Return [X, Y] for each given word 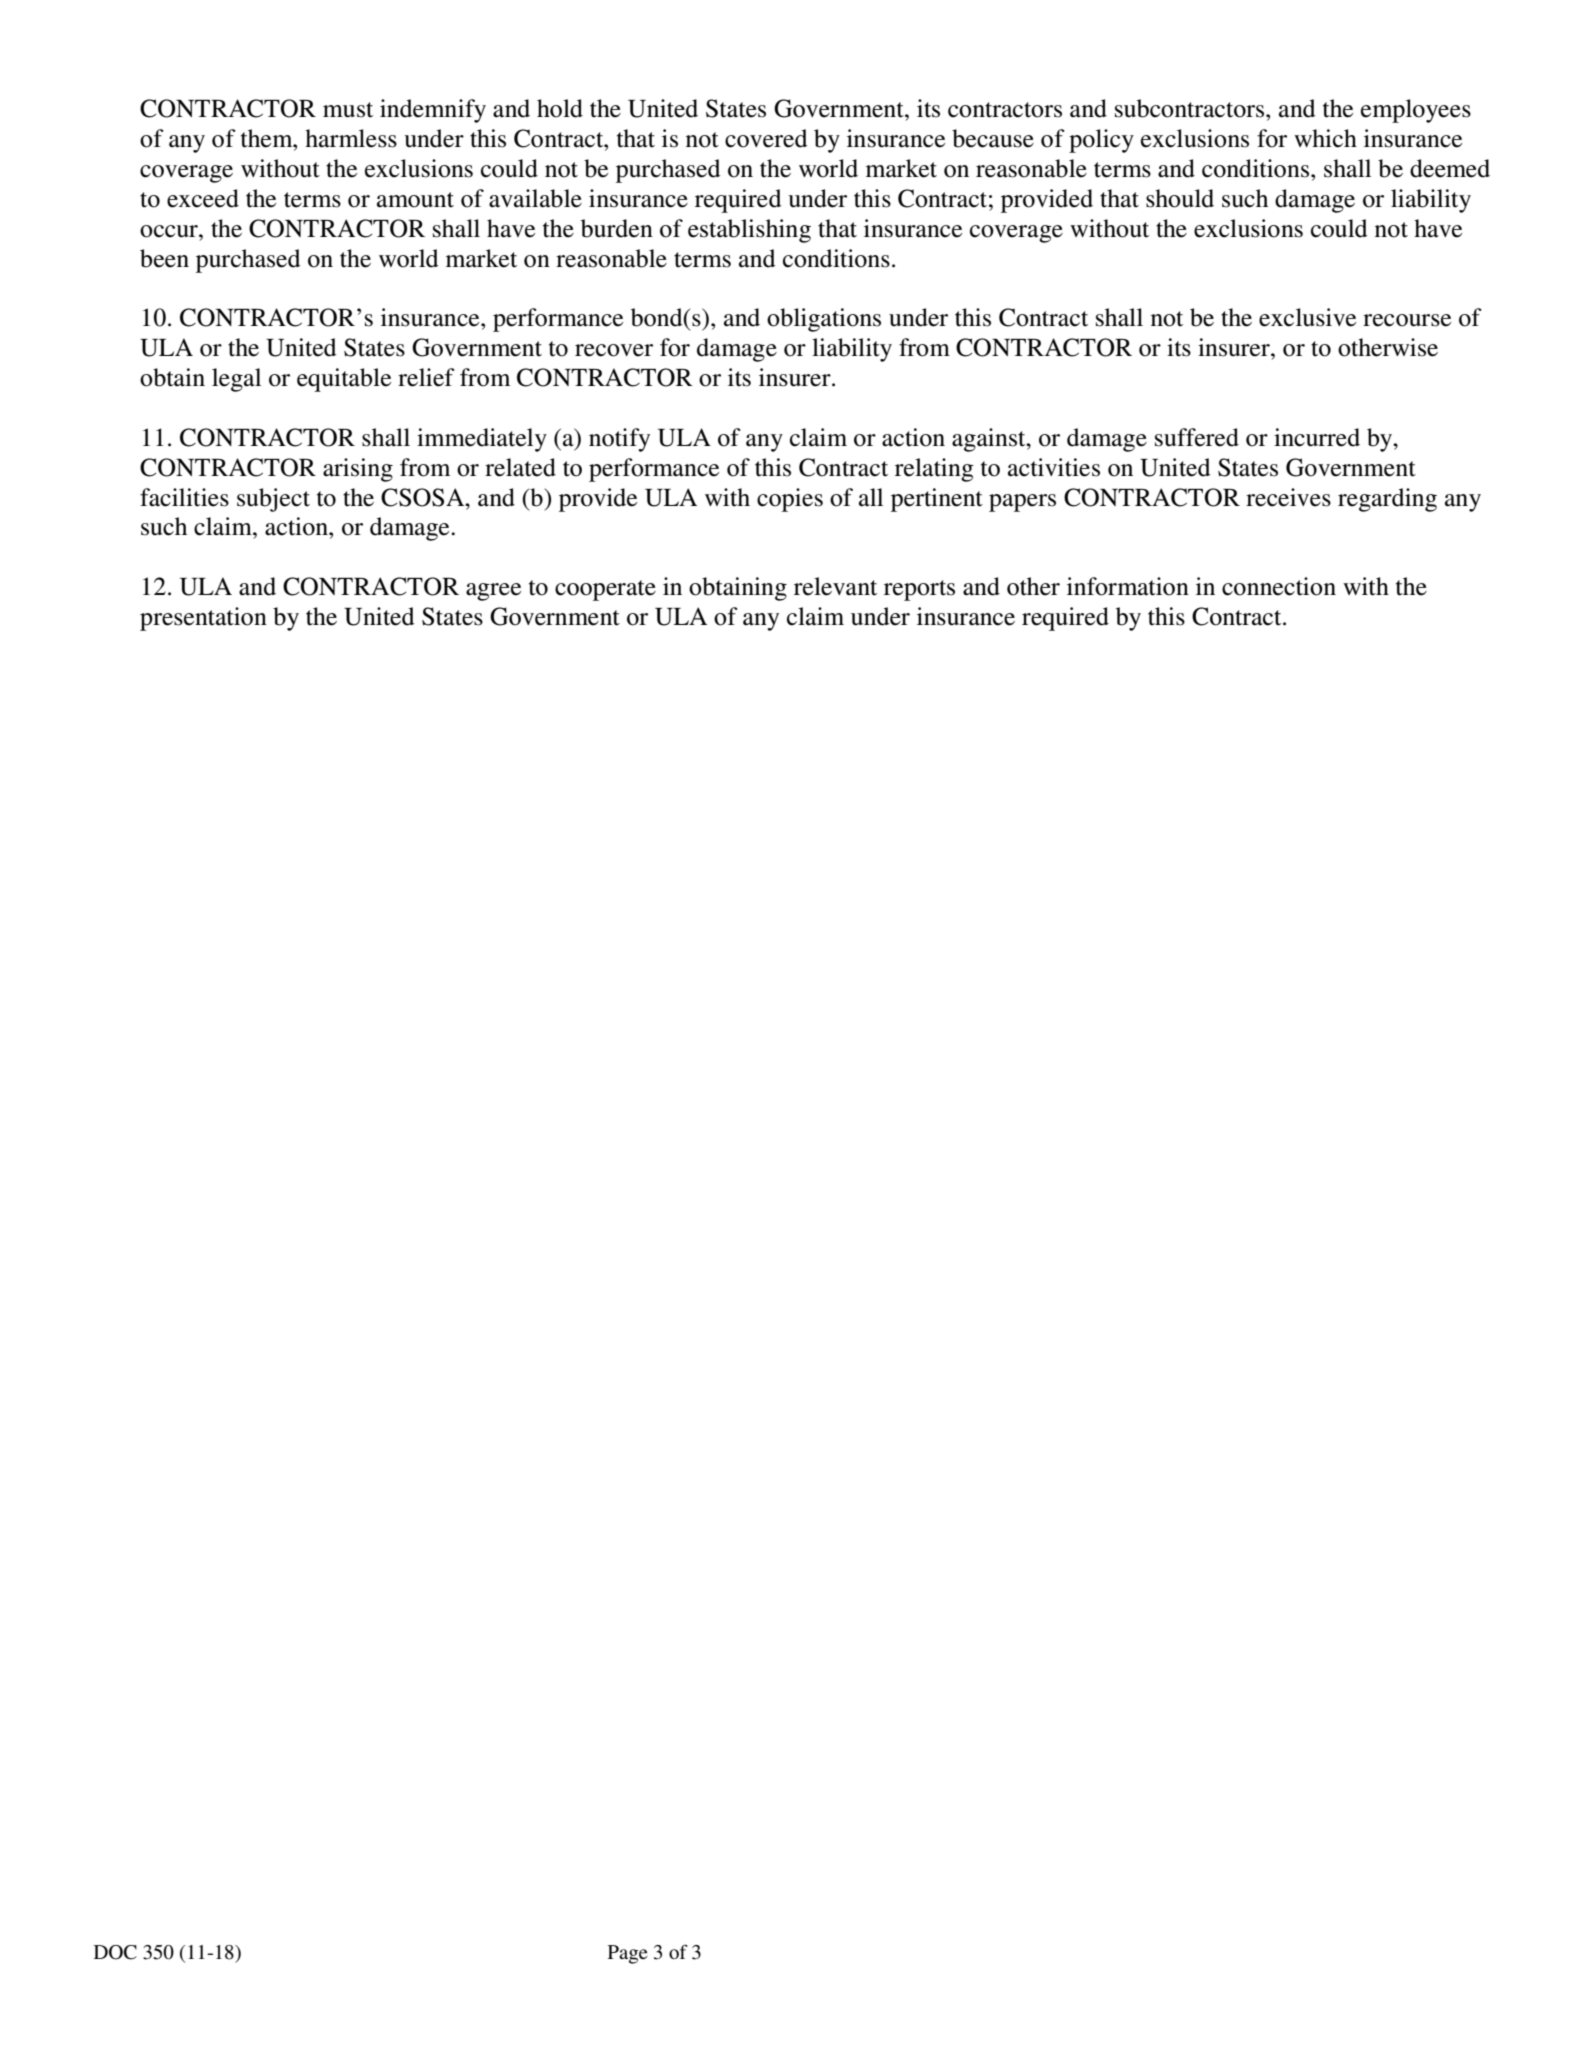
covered [766, 138]
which [1325, 138]
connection [1279, 586]
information [1128, 586]
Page [628, 1954]
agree [493, 592]
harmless [351, 138]
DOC [115, 1952]
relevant [835, 586]
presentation [203, 619]
